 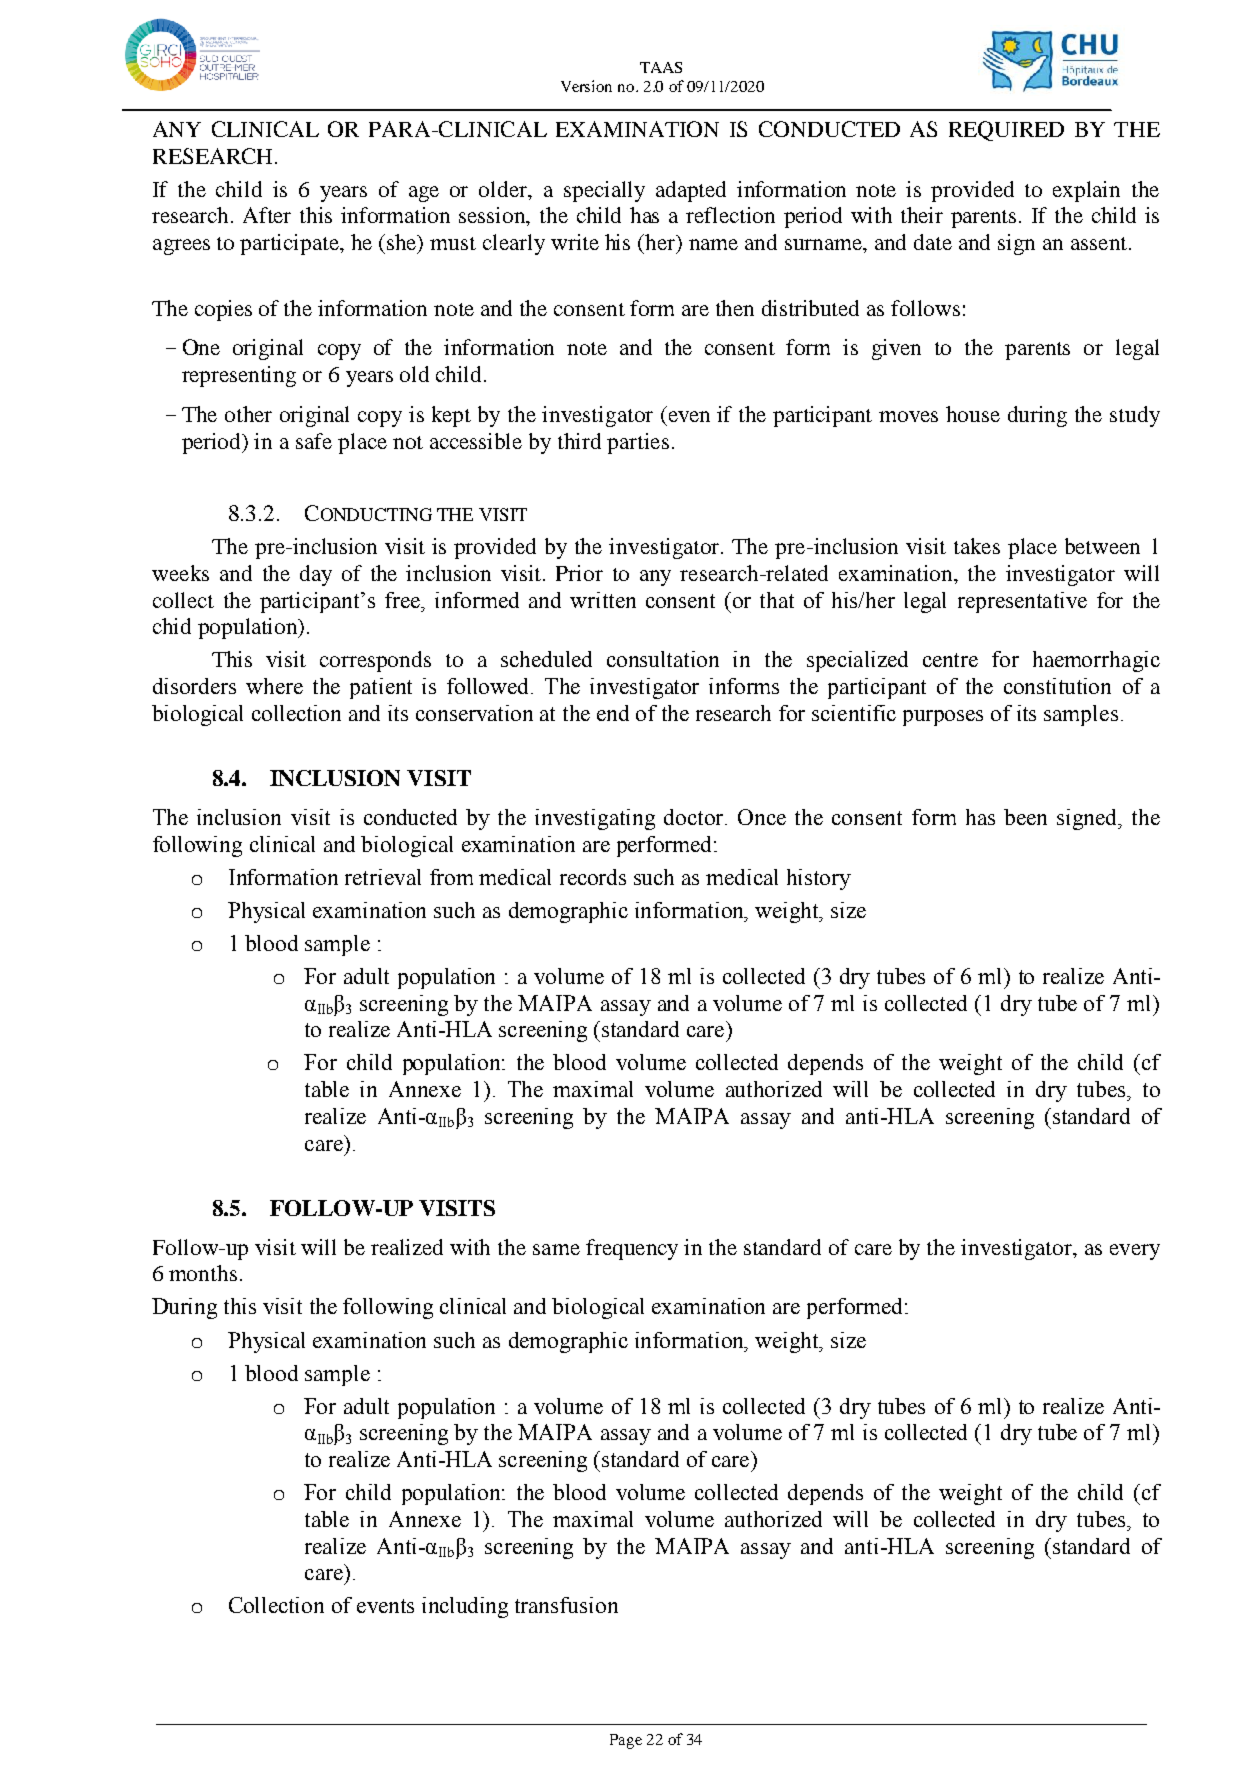 I want to click on where, so click(x=274, y=686).
